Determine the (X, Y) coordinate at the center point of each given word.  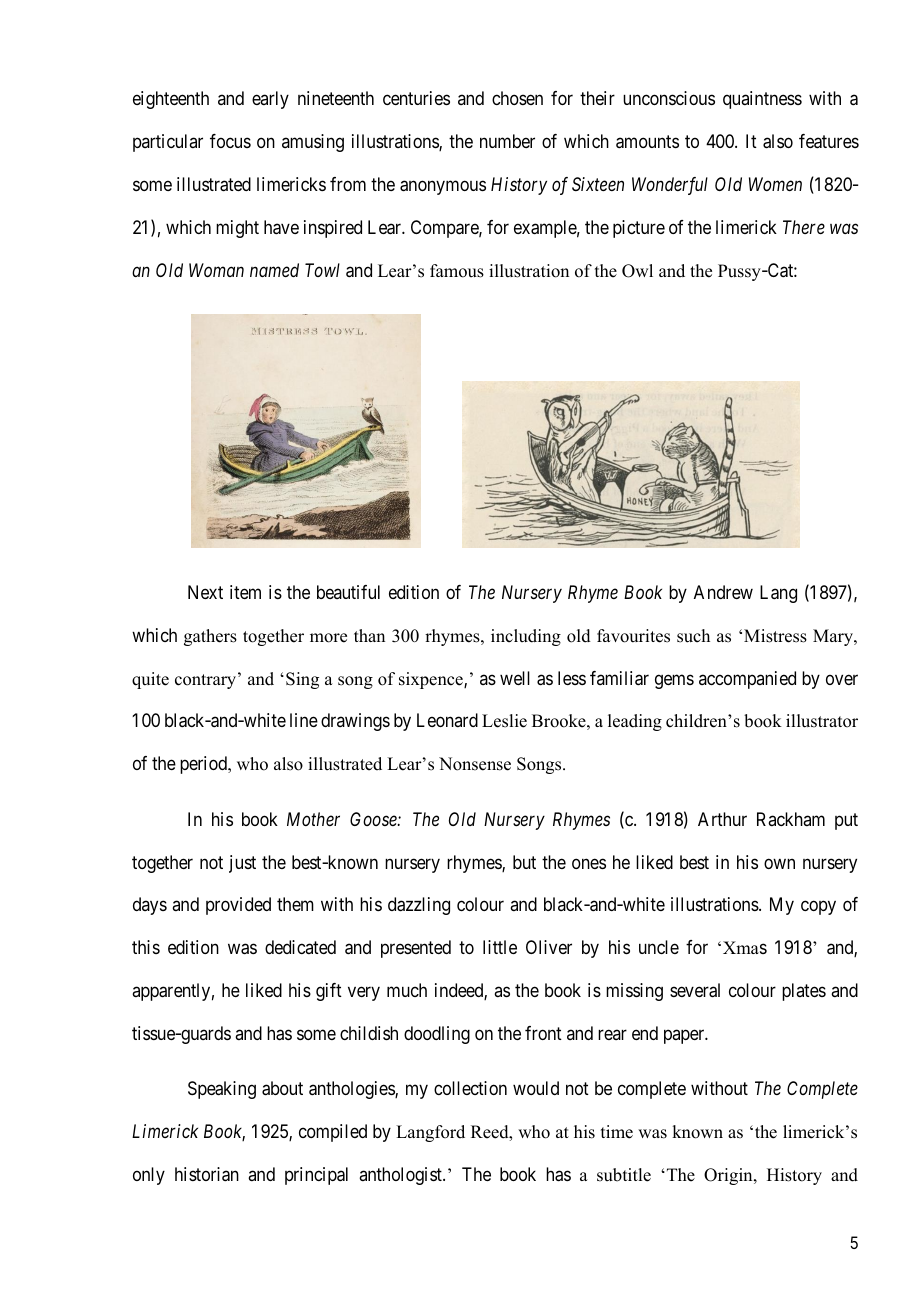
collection (470, 1088)
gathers (210, 637)
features (829, 141)
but (524, 862)
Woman (216, 270)
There (804, 227)
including (526, 637)
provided (238, 906)
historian (207, 1174)
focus (230, 141)
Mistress (775, 636)
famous (457, 271)
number (507, 141)
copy (818, 908)
